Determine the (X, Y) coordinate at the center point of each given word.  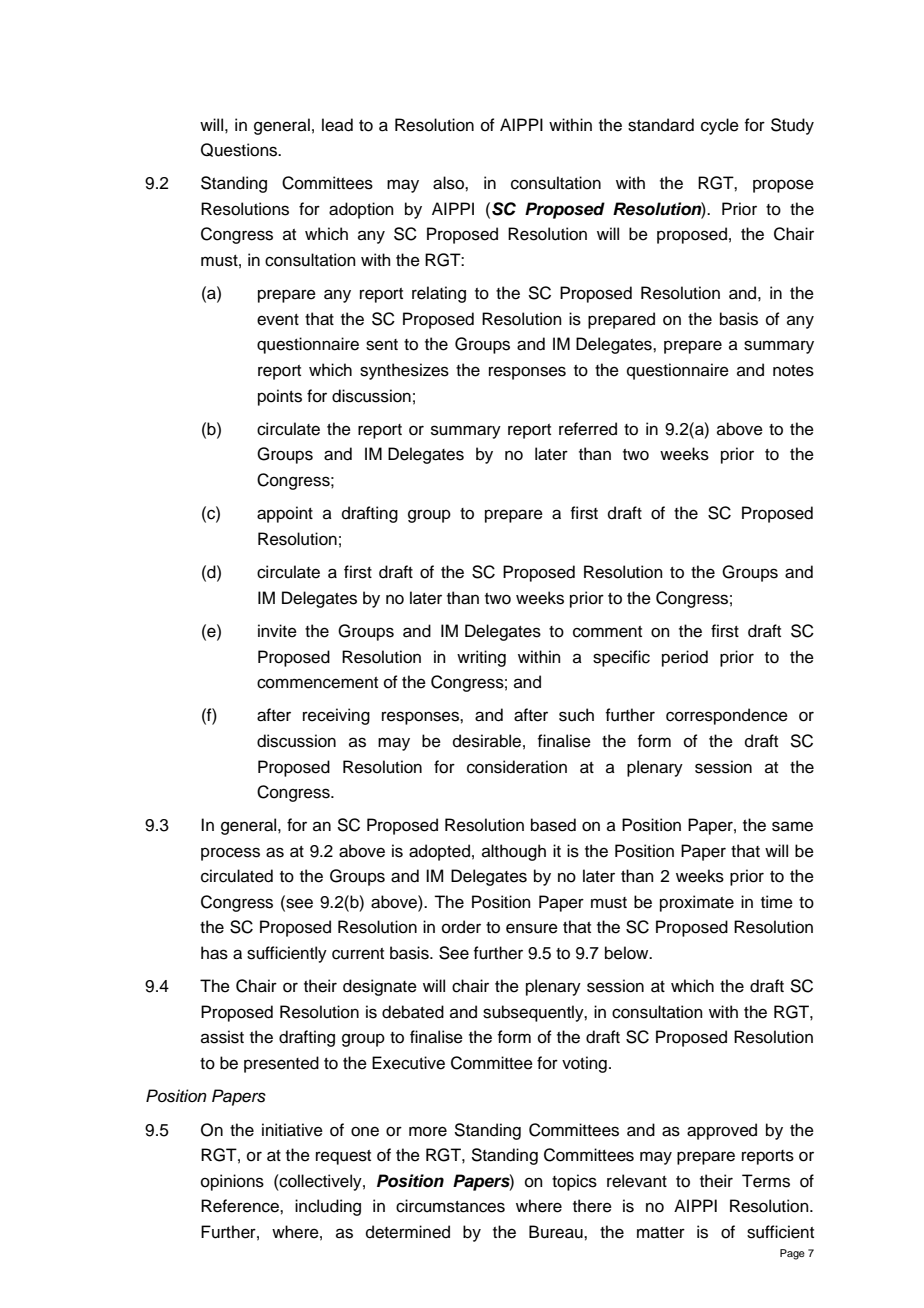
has (214, 953)
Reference (241, 1206)
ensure (532, 928)
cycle (720, 126)
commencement (317, 683)
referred (588, 429)
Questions (240, 150)
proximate (697, 903)
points (280, 397)
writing (481, 658)
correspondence (727, 716)
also (449, 183)
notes (793, 371)
